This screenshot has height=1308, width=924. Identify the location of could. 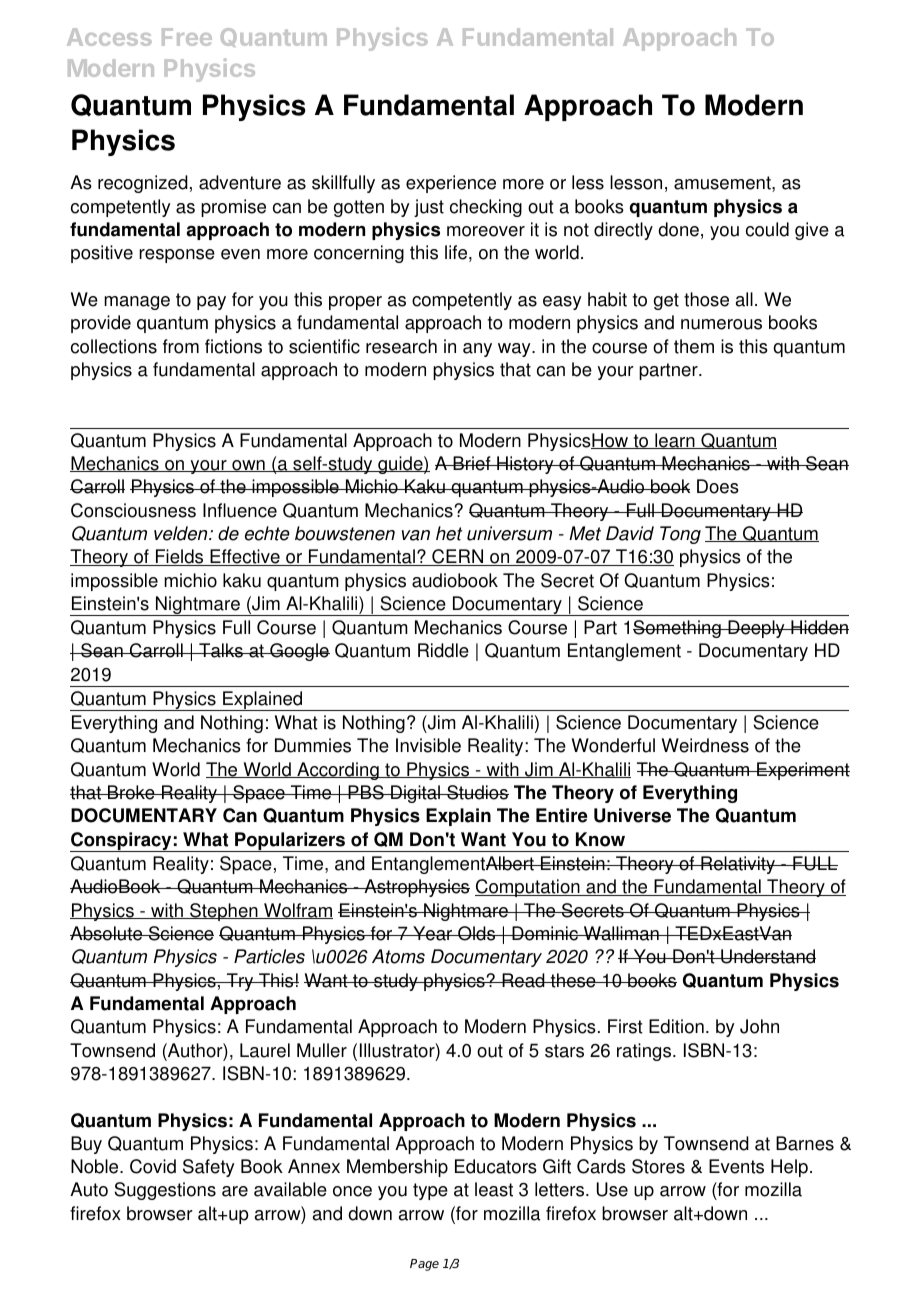
(767, 229).
